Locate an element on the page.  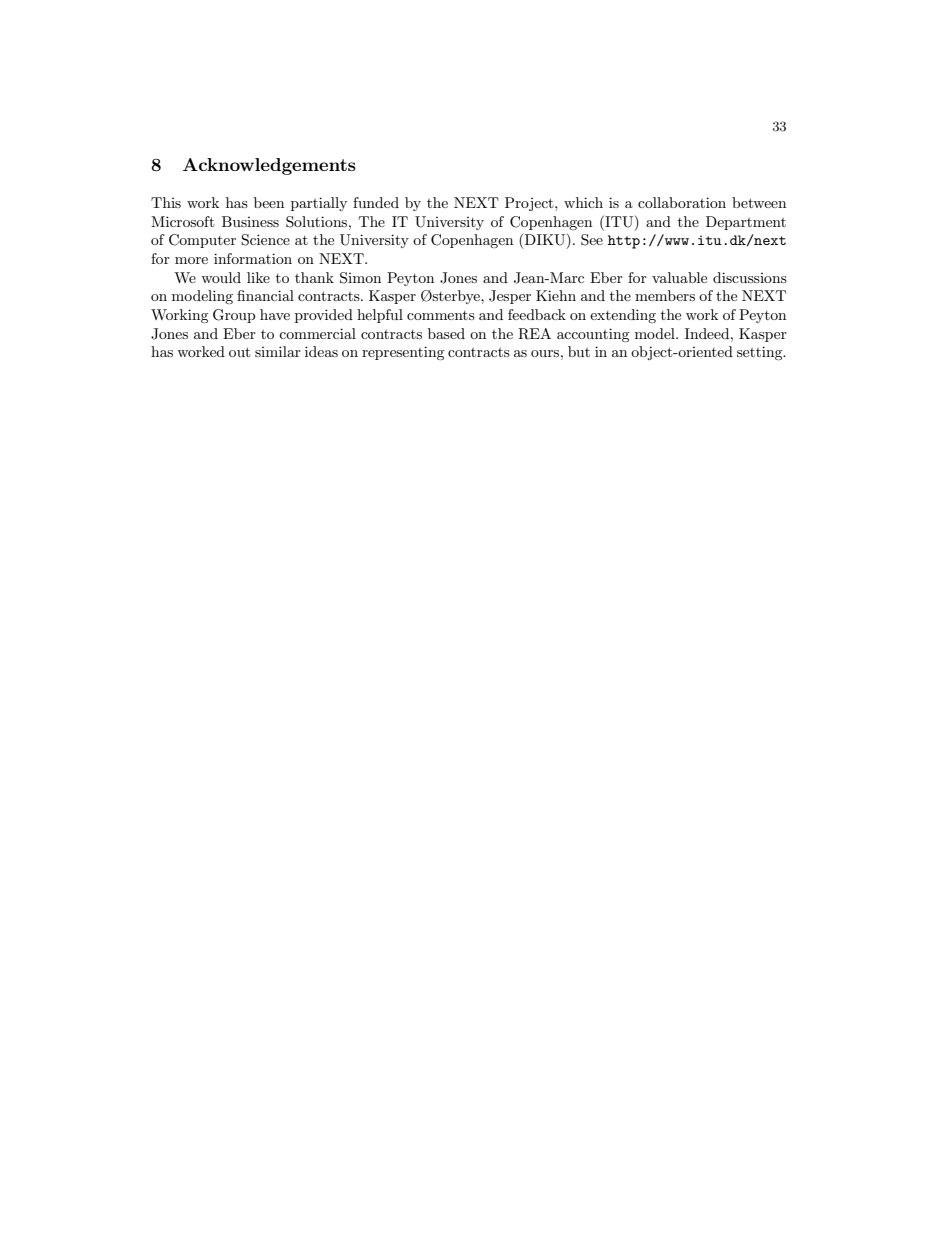
would is located at coordinates (221, 277).
